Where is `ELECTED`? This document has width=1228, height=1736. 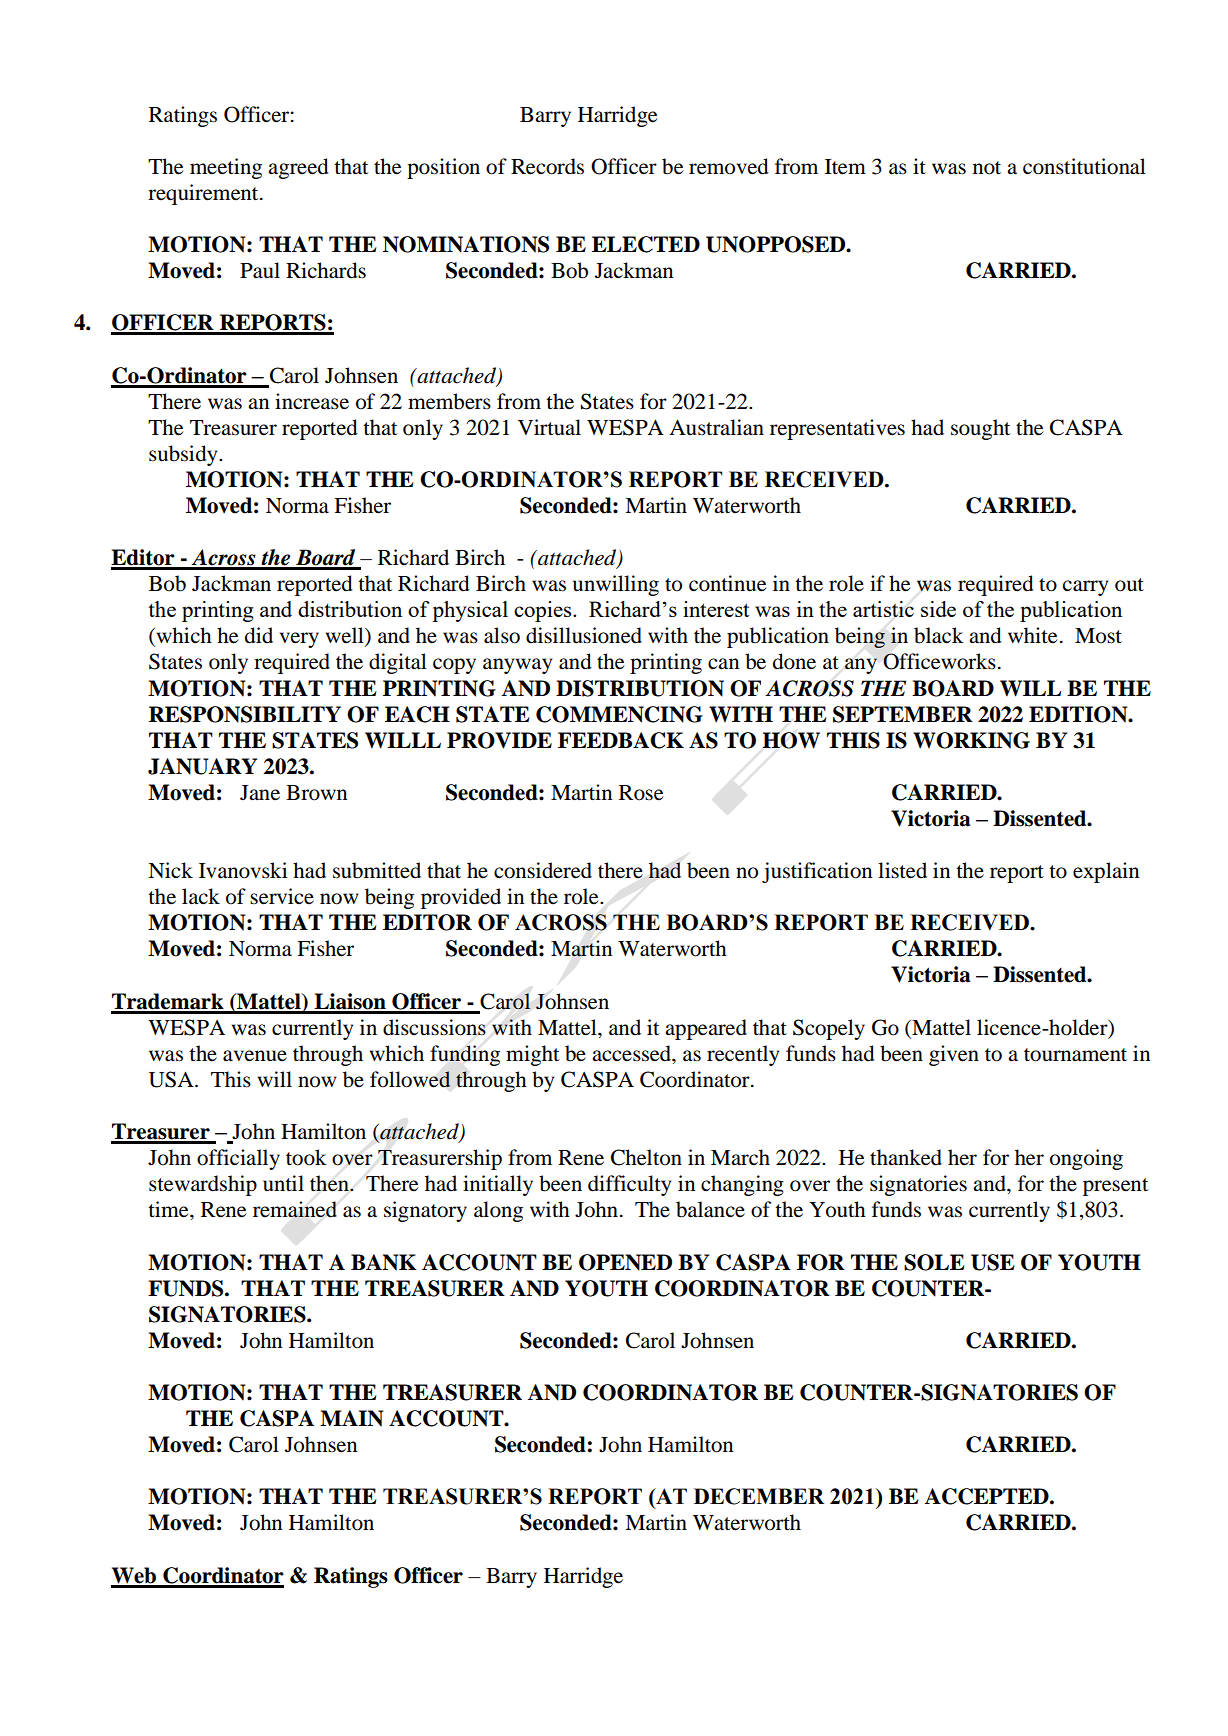 ELECTED is located at coordinates (646, 244).
